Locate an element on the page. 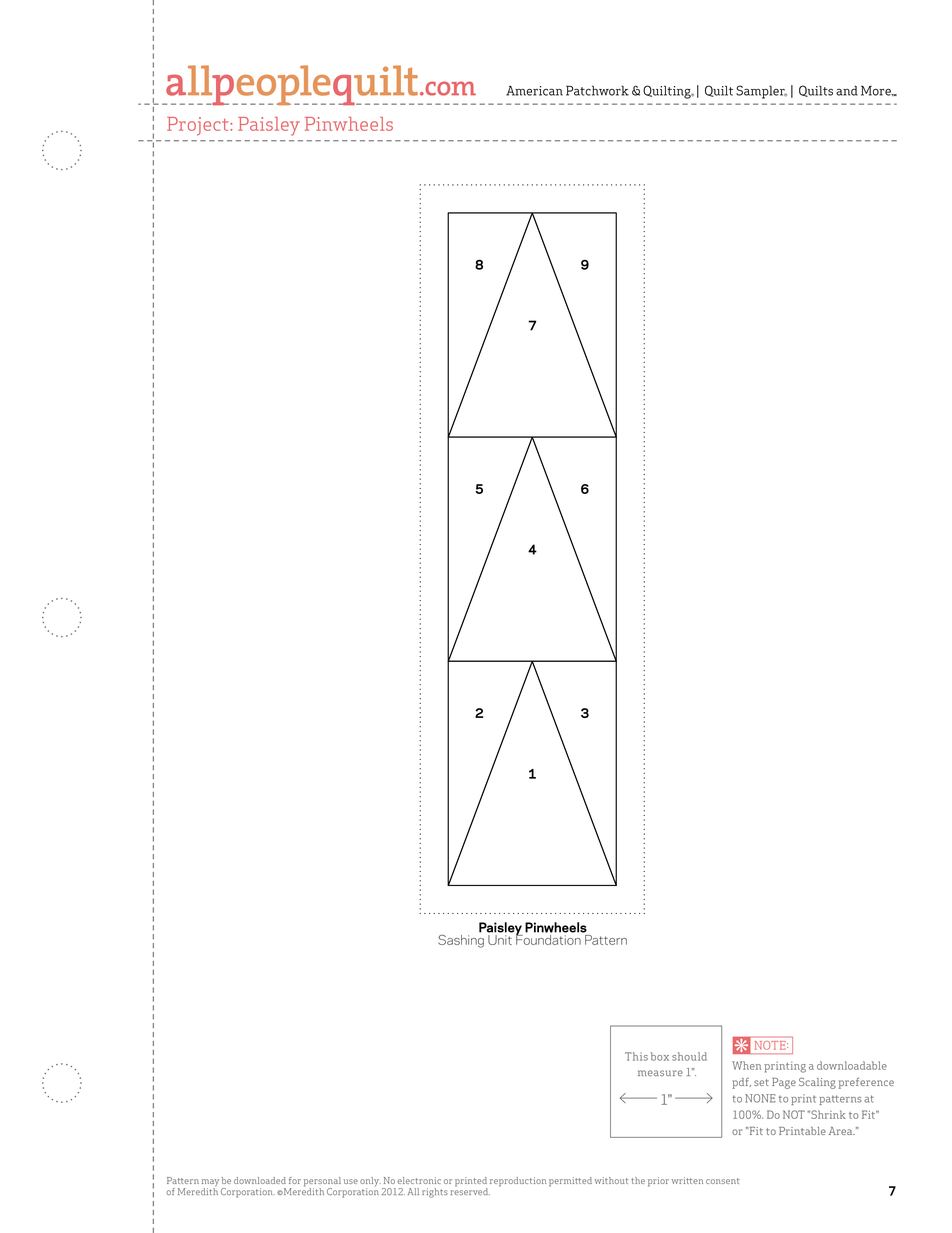  downloaded is located at coordinates (260, 1180).
